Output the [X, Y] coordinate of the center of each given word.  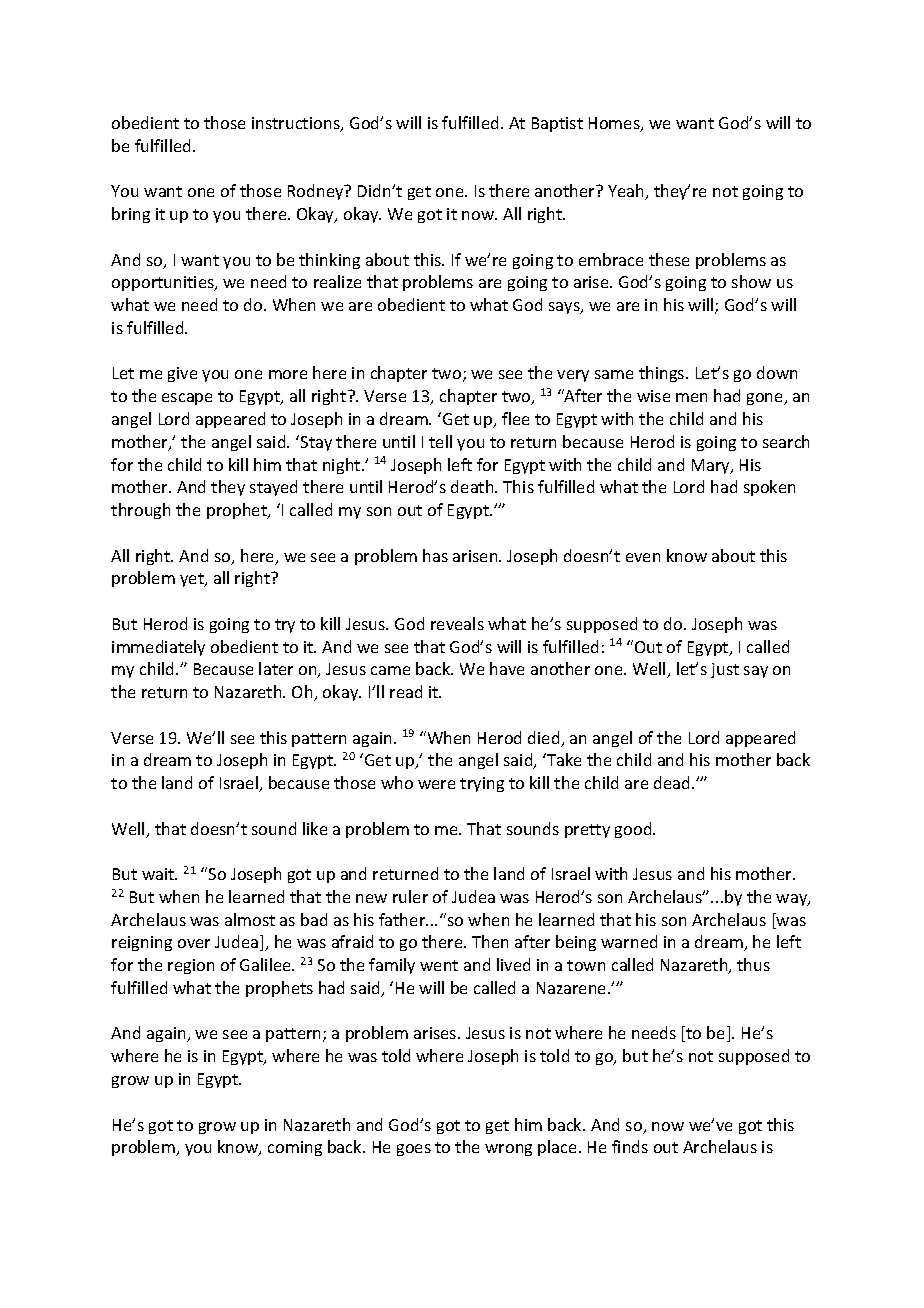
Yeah [627, 192]
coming [295, 1148]
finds [630, 1146]
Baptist [557, 124]
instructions [297, 124]
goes [414, 1150]
